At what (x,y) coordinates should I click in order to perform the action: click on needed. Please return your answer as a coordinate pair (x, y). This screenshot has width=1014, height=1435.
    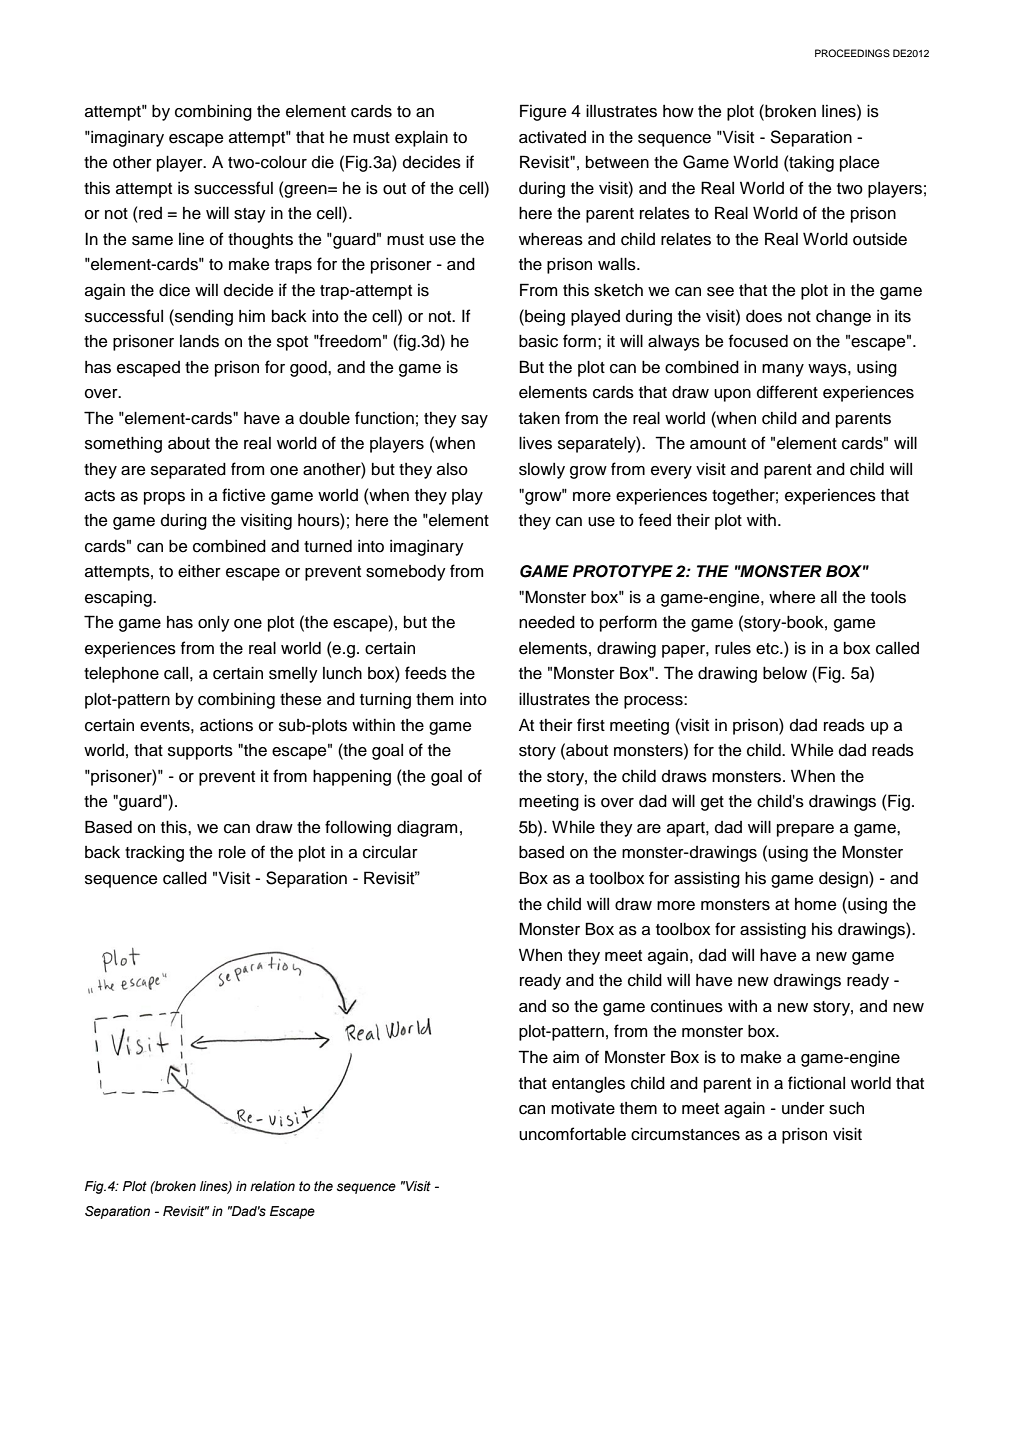
    Looking at the image, I should click on (547, 622).
